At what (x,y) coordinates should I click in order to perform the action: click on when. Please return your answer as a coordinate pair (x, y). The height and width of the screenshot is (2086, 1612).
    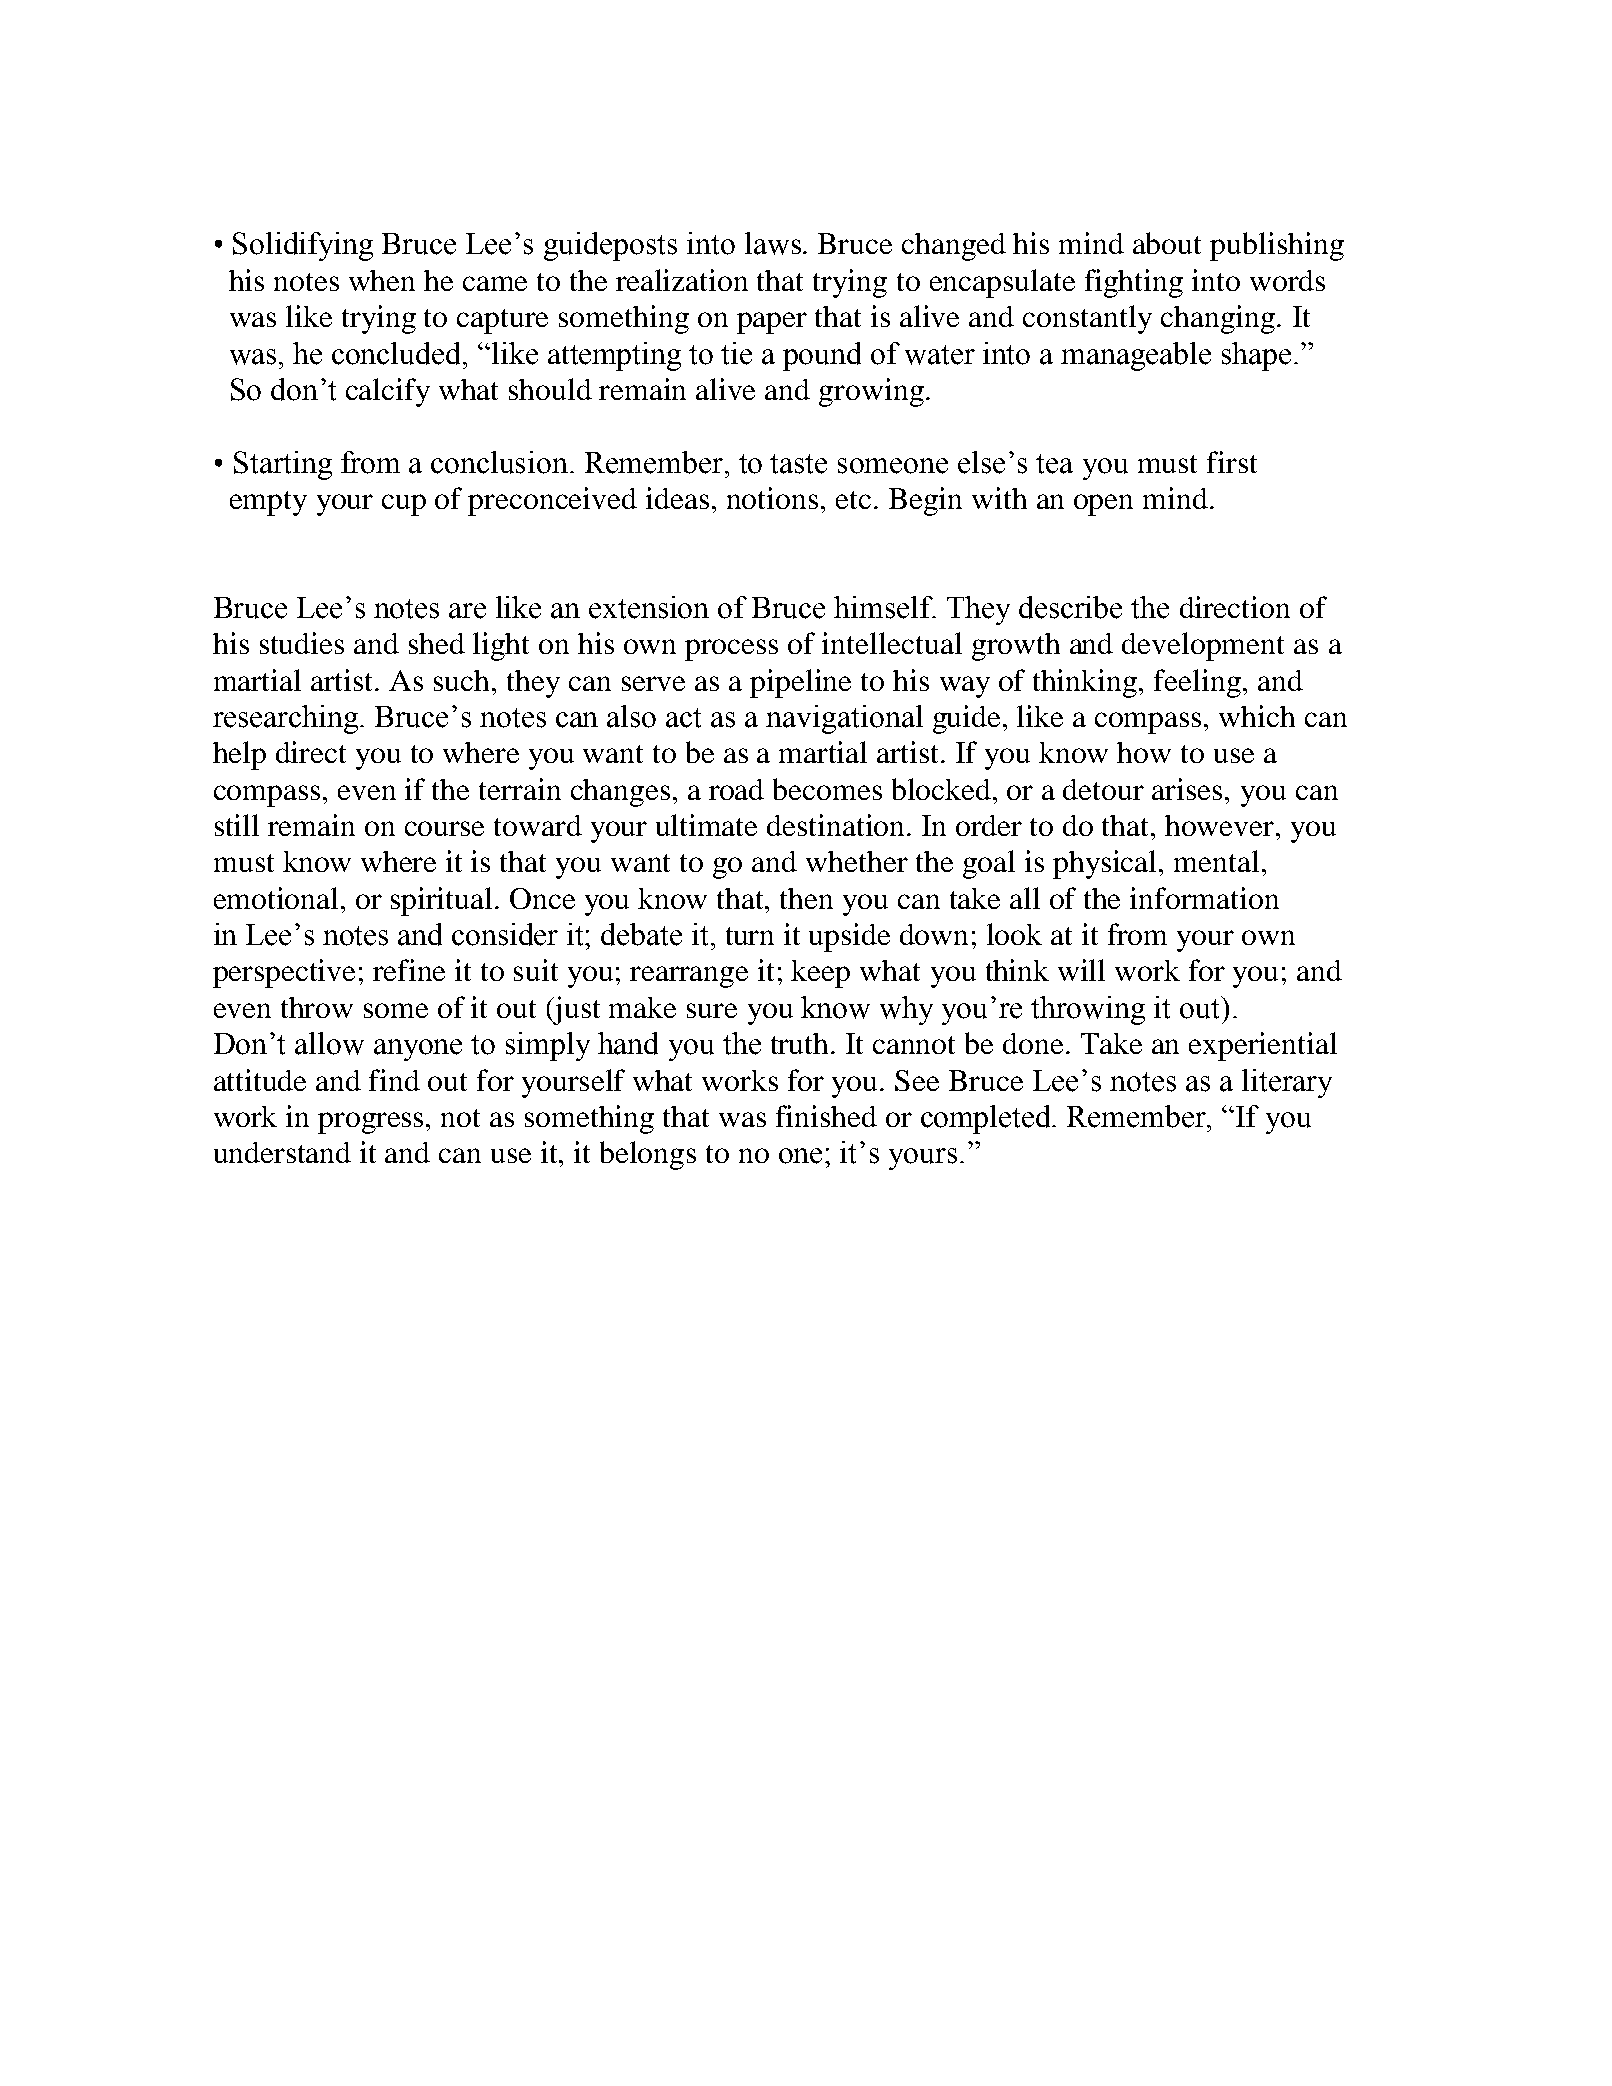
    Looking at the image, I should click on (382, 280).
